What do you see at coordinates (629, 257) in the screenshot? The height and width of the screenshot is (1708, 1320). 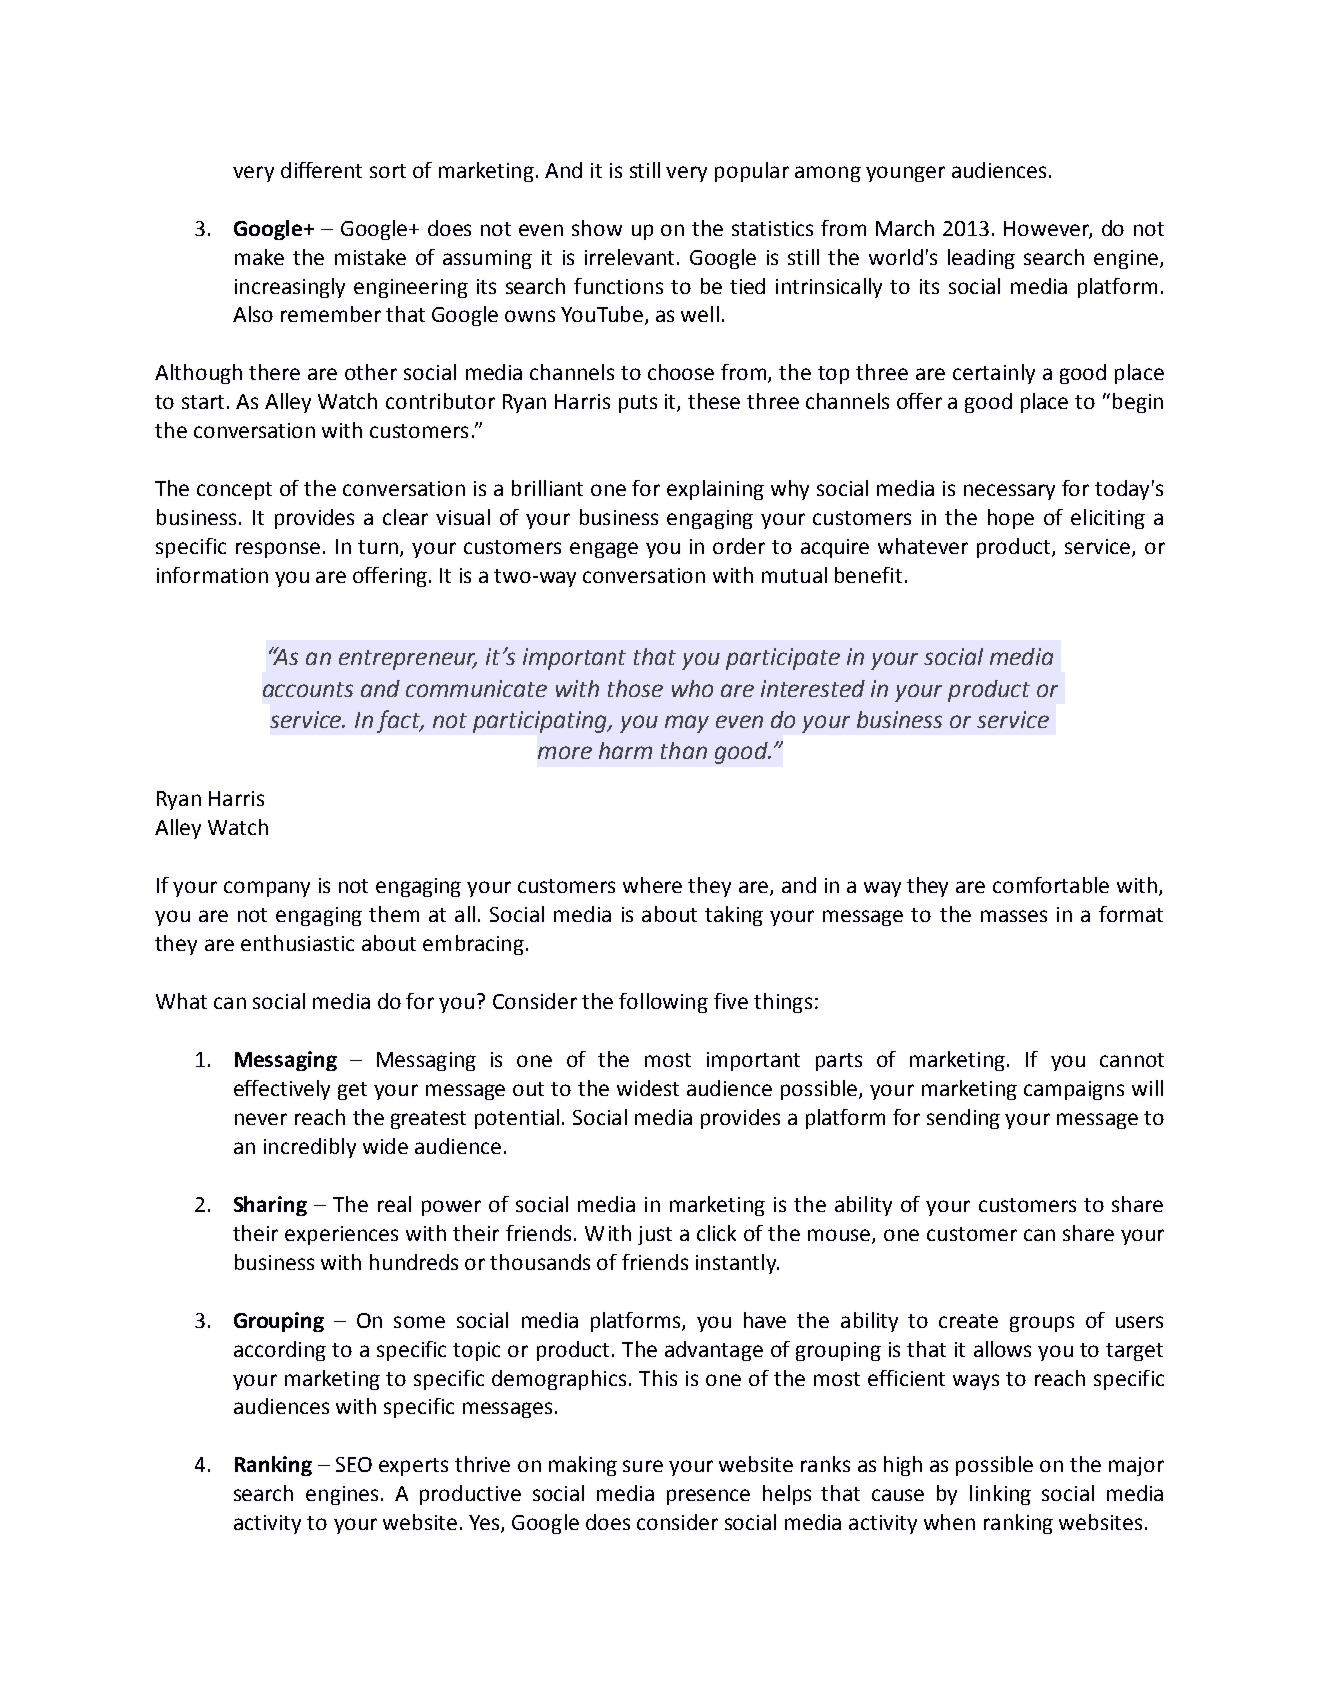 I see `irrelevant` at bounding box center [629, 257].
